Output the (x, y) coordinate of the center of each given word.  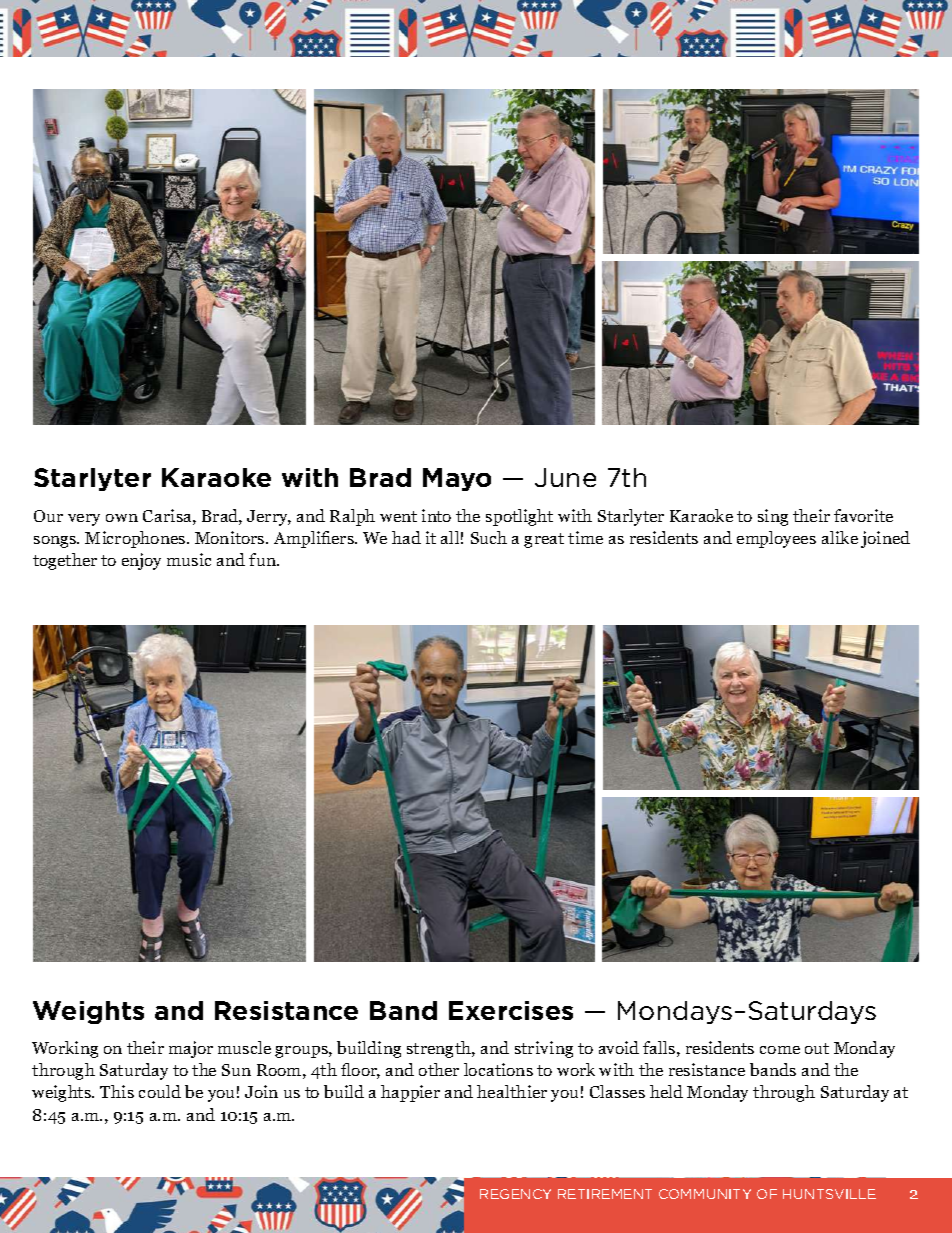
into (436, 515)
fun (263, 559)
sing (773, 517)
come (780, 1050)
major (191, 1049)
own (122, 518)
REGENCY (515, 1194)
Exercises (511, 1010)
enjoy (141, 561)
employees (776, 539)
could (160, 1091)
